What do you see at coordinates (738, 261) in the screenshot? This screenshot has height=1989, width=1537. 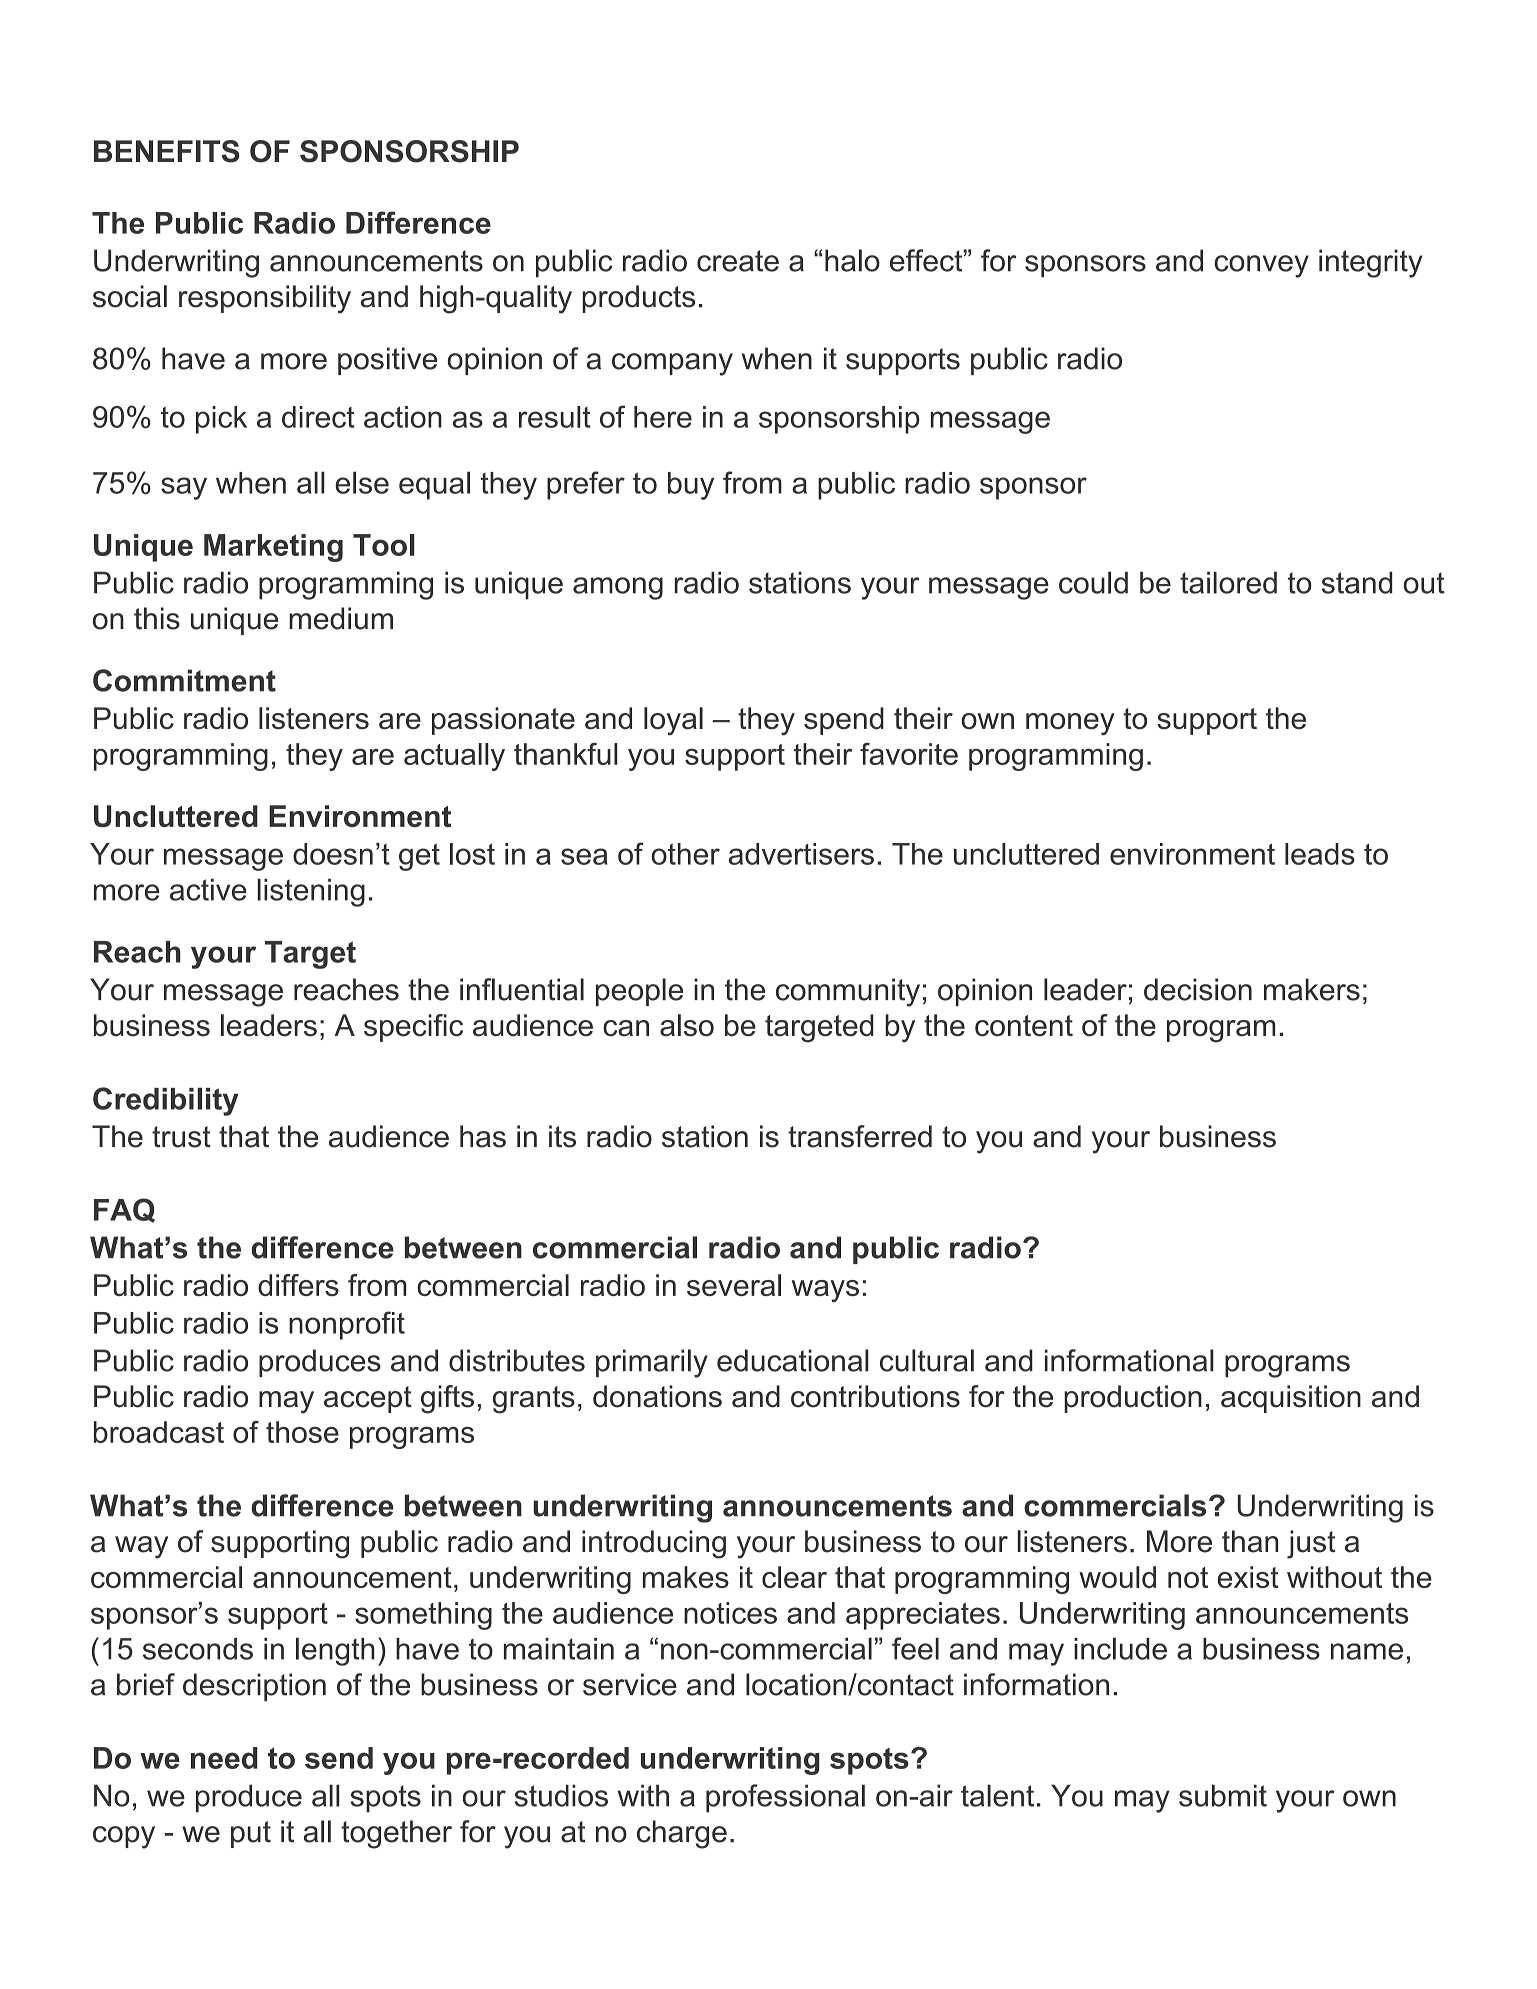 I see `create` at bounding box center [738, 261].
